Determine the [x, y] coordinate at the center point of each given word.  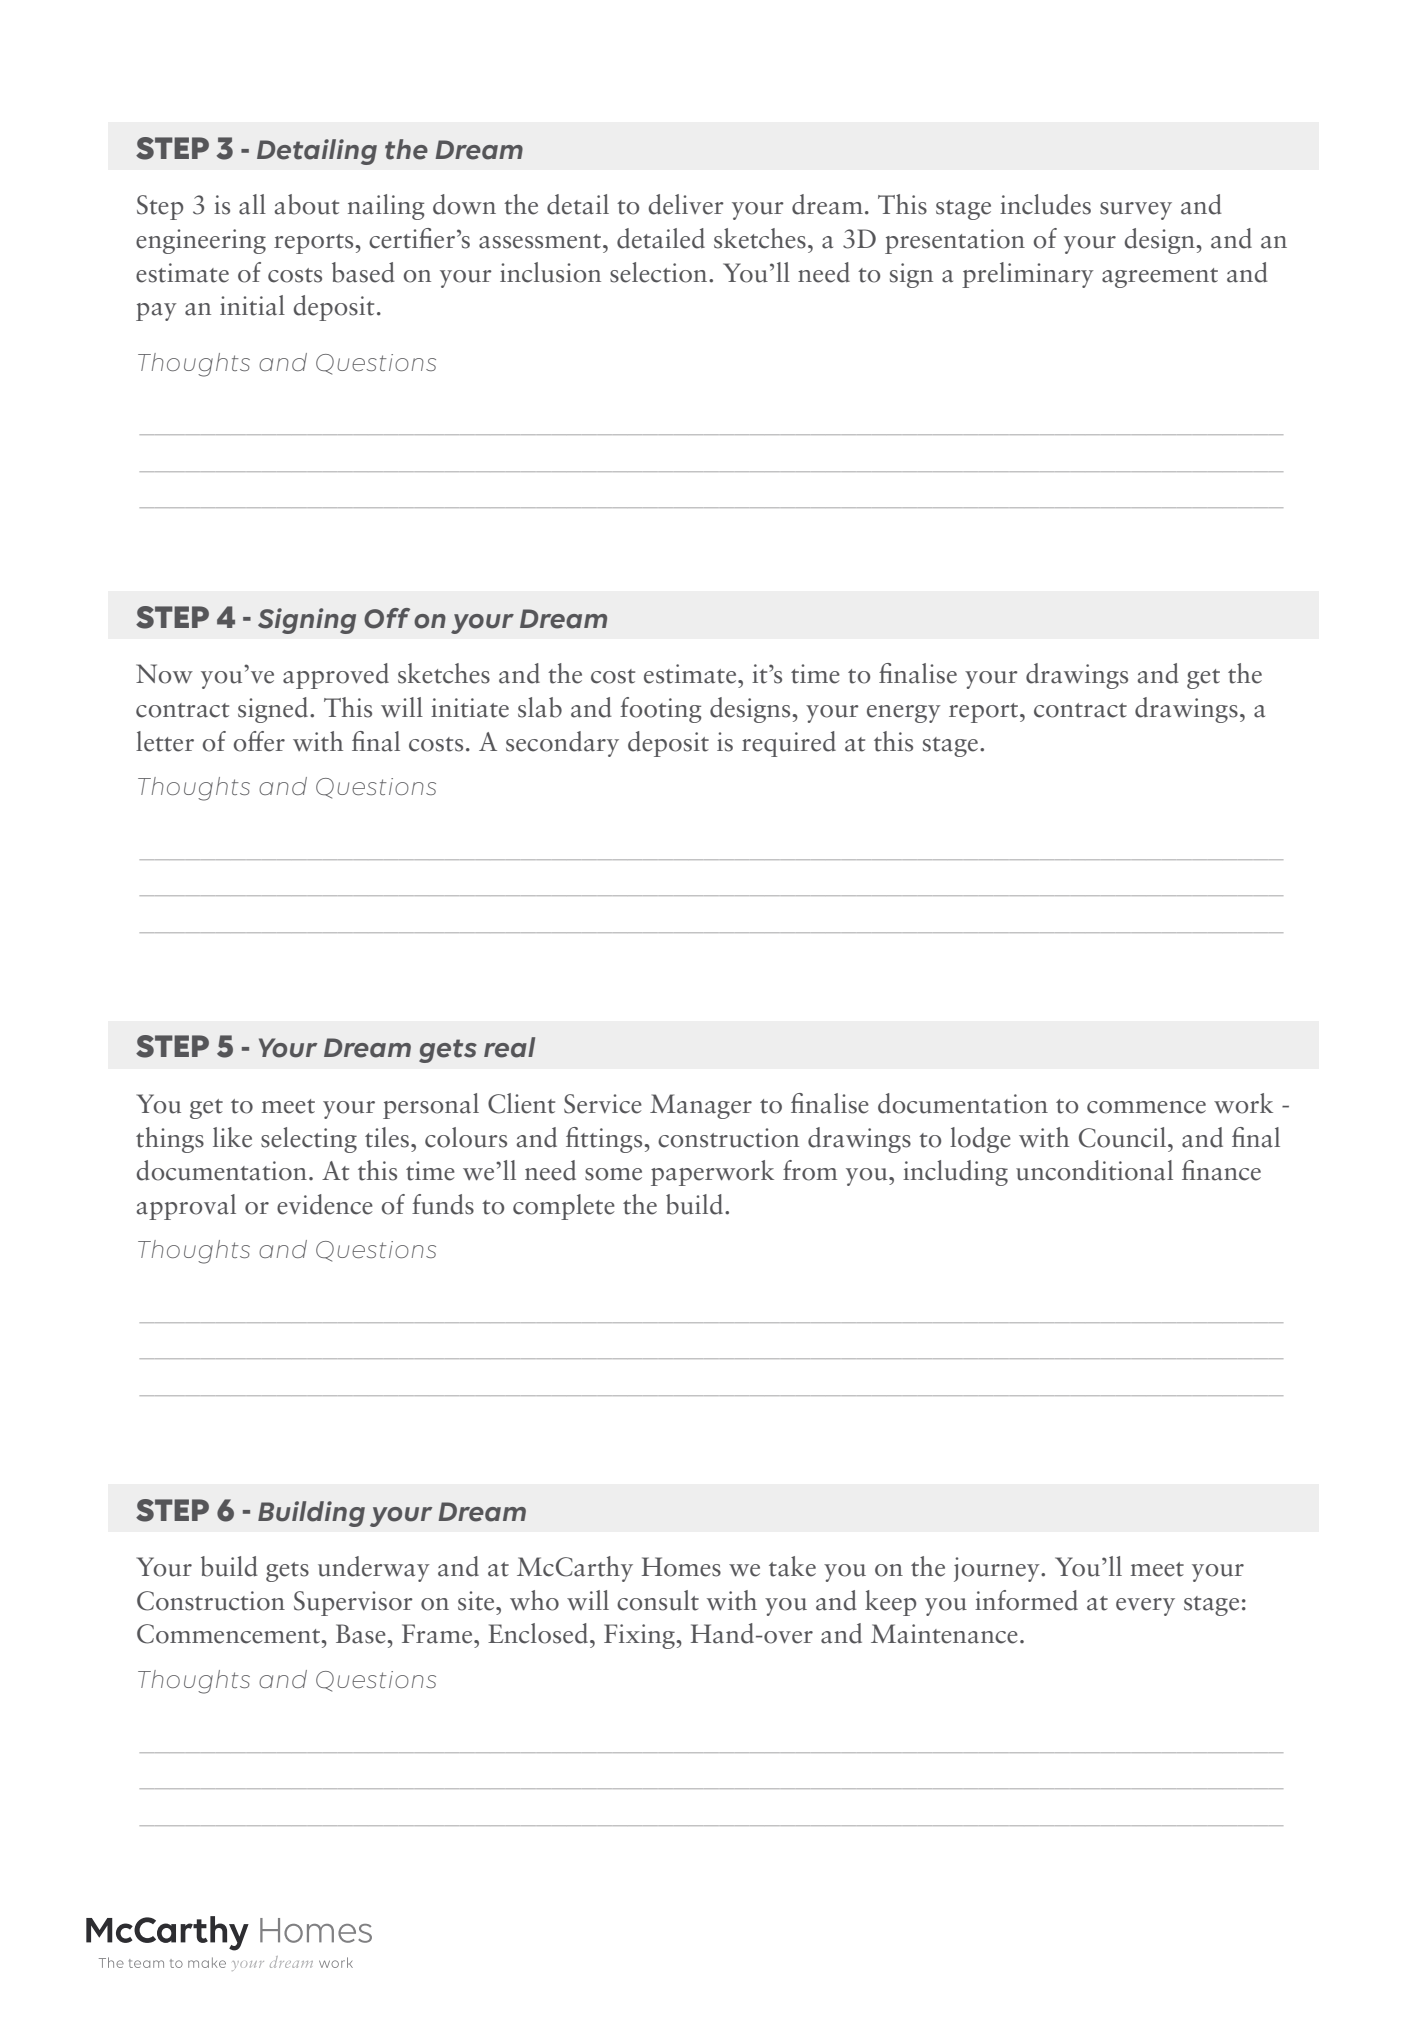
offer [259, 741]
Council [1124, 1137]
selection [660, 272]
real [509, 1047]
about [307, 204]
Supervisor [353, 1603]
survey [1136, 211]
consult [658, 1600]
